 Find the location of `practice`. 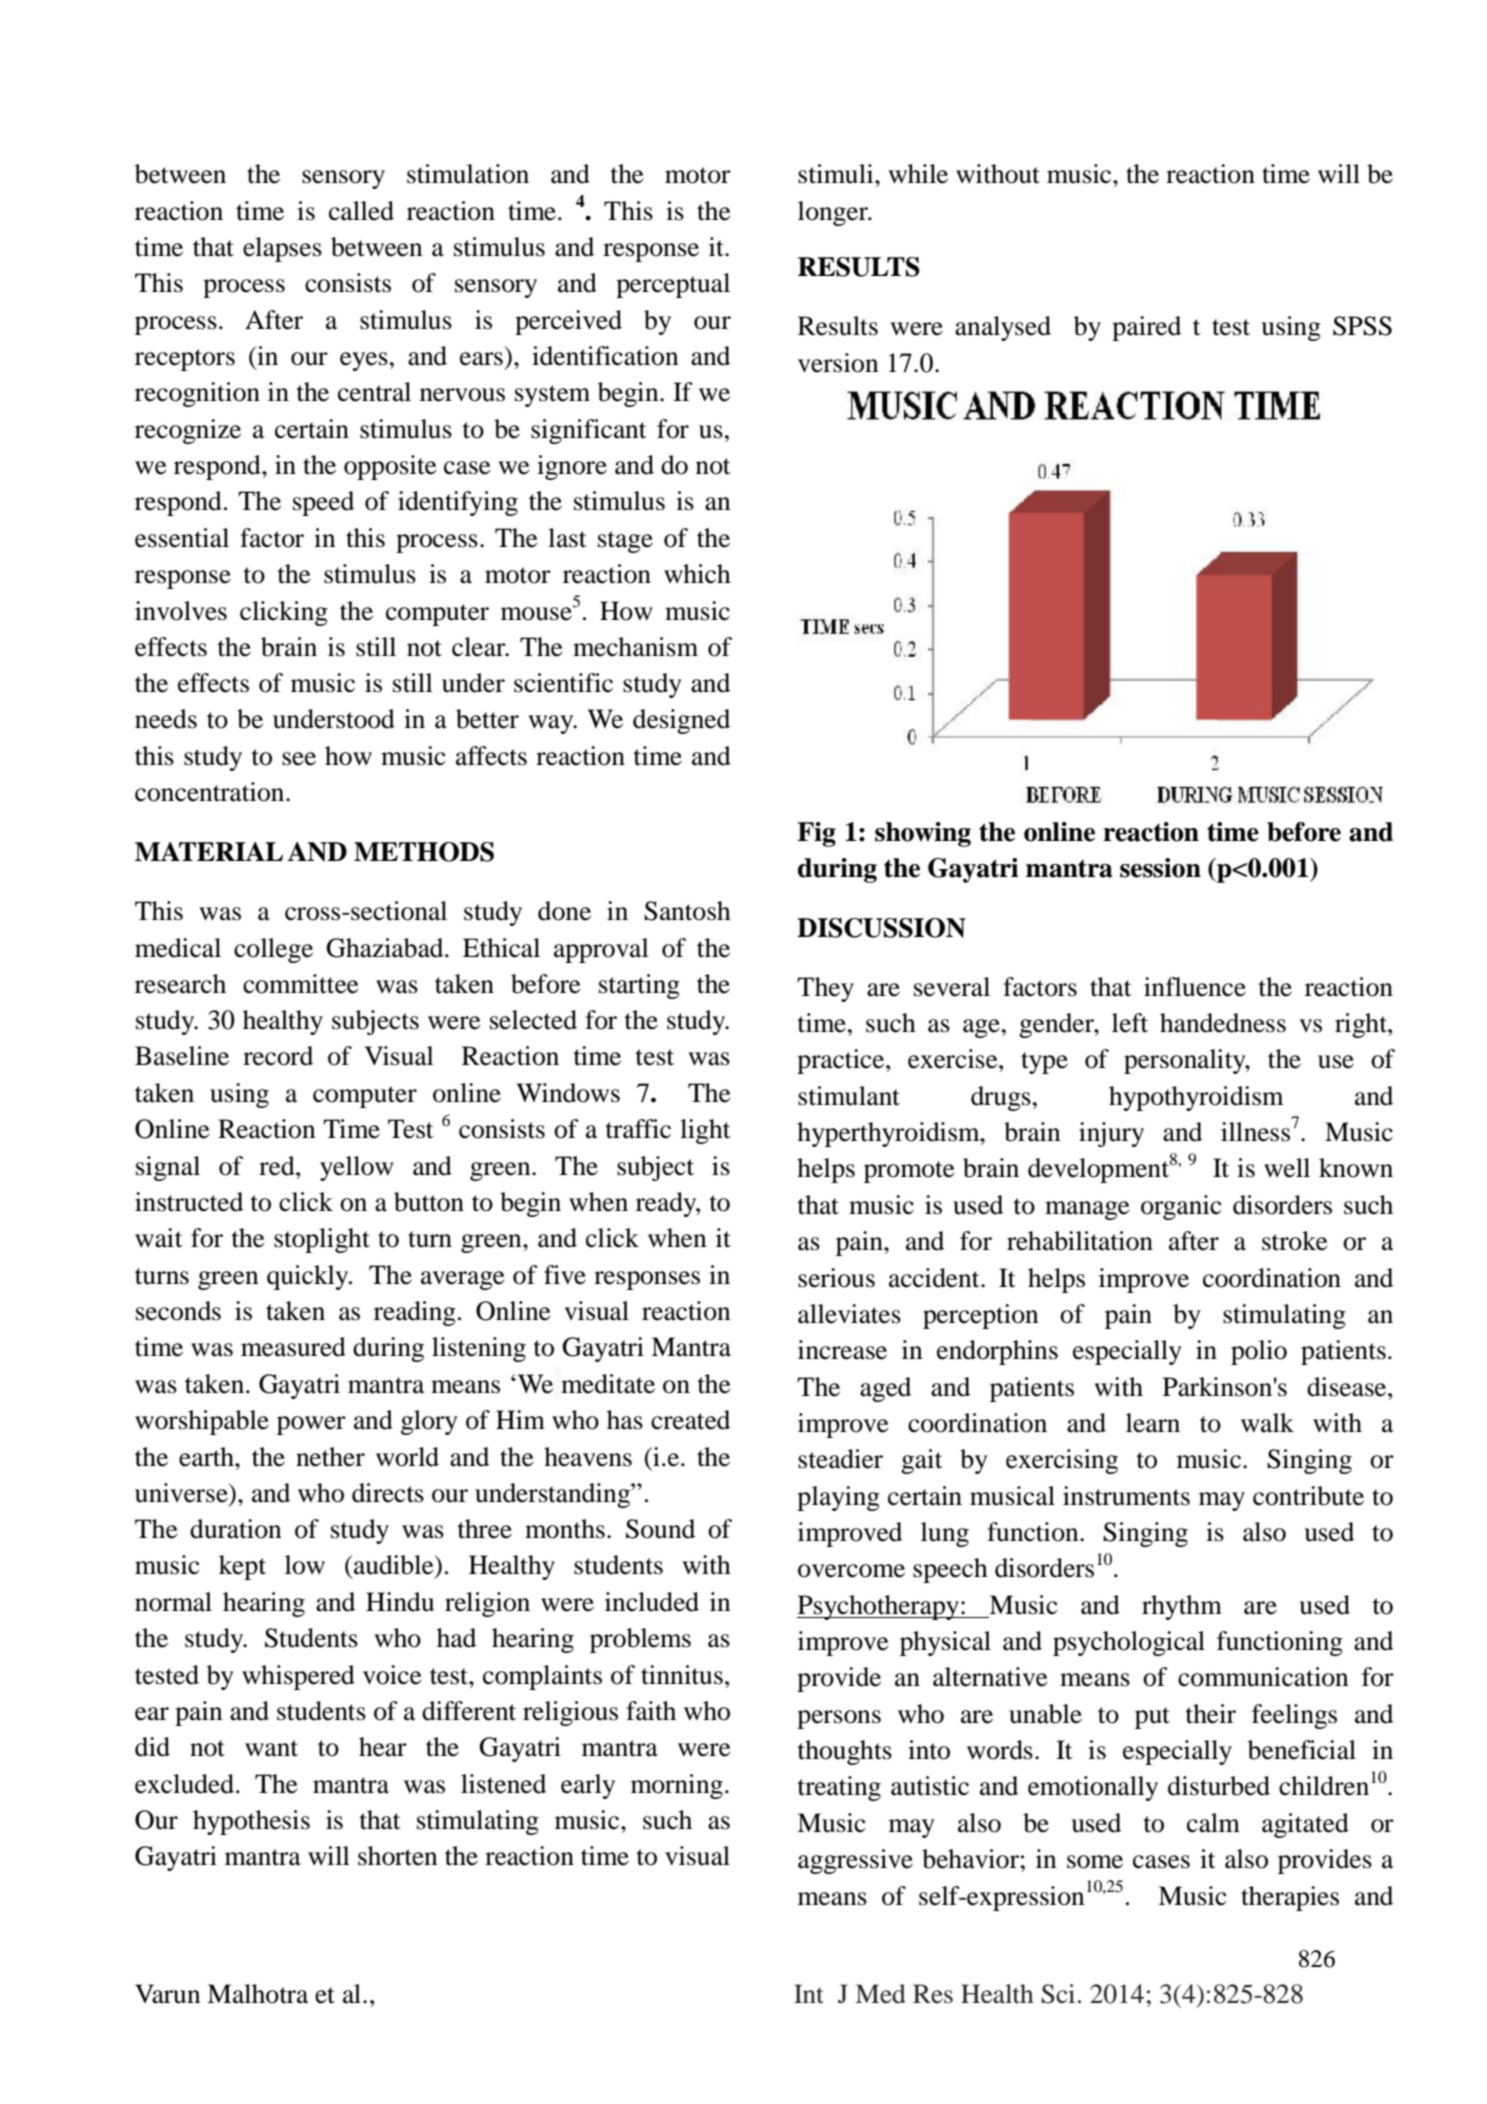

practice is located at coordinates (842, 1061).
